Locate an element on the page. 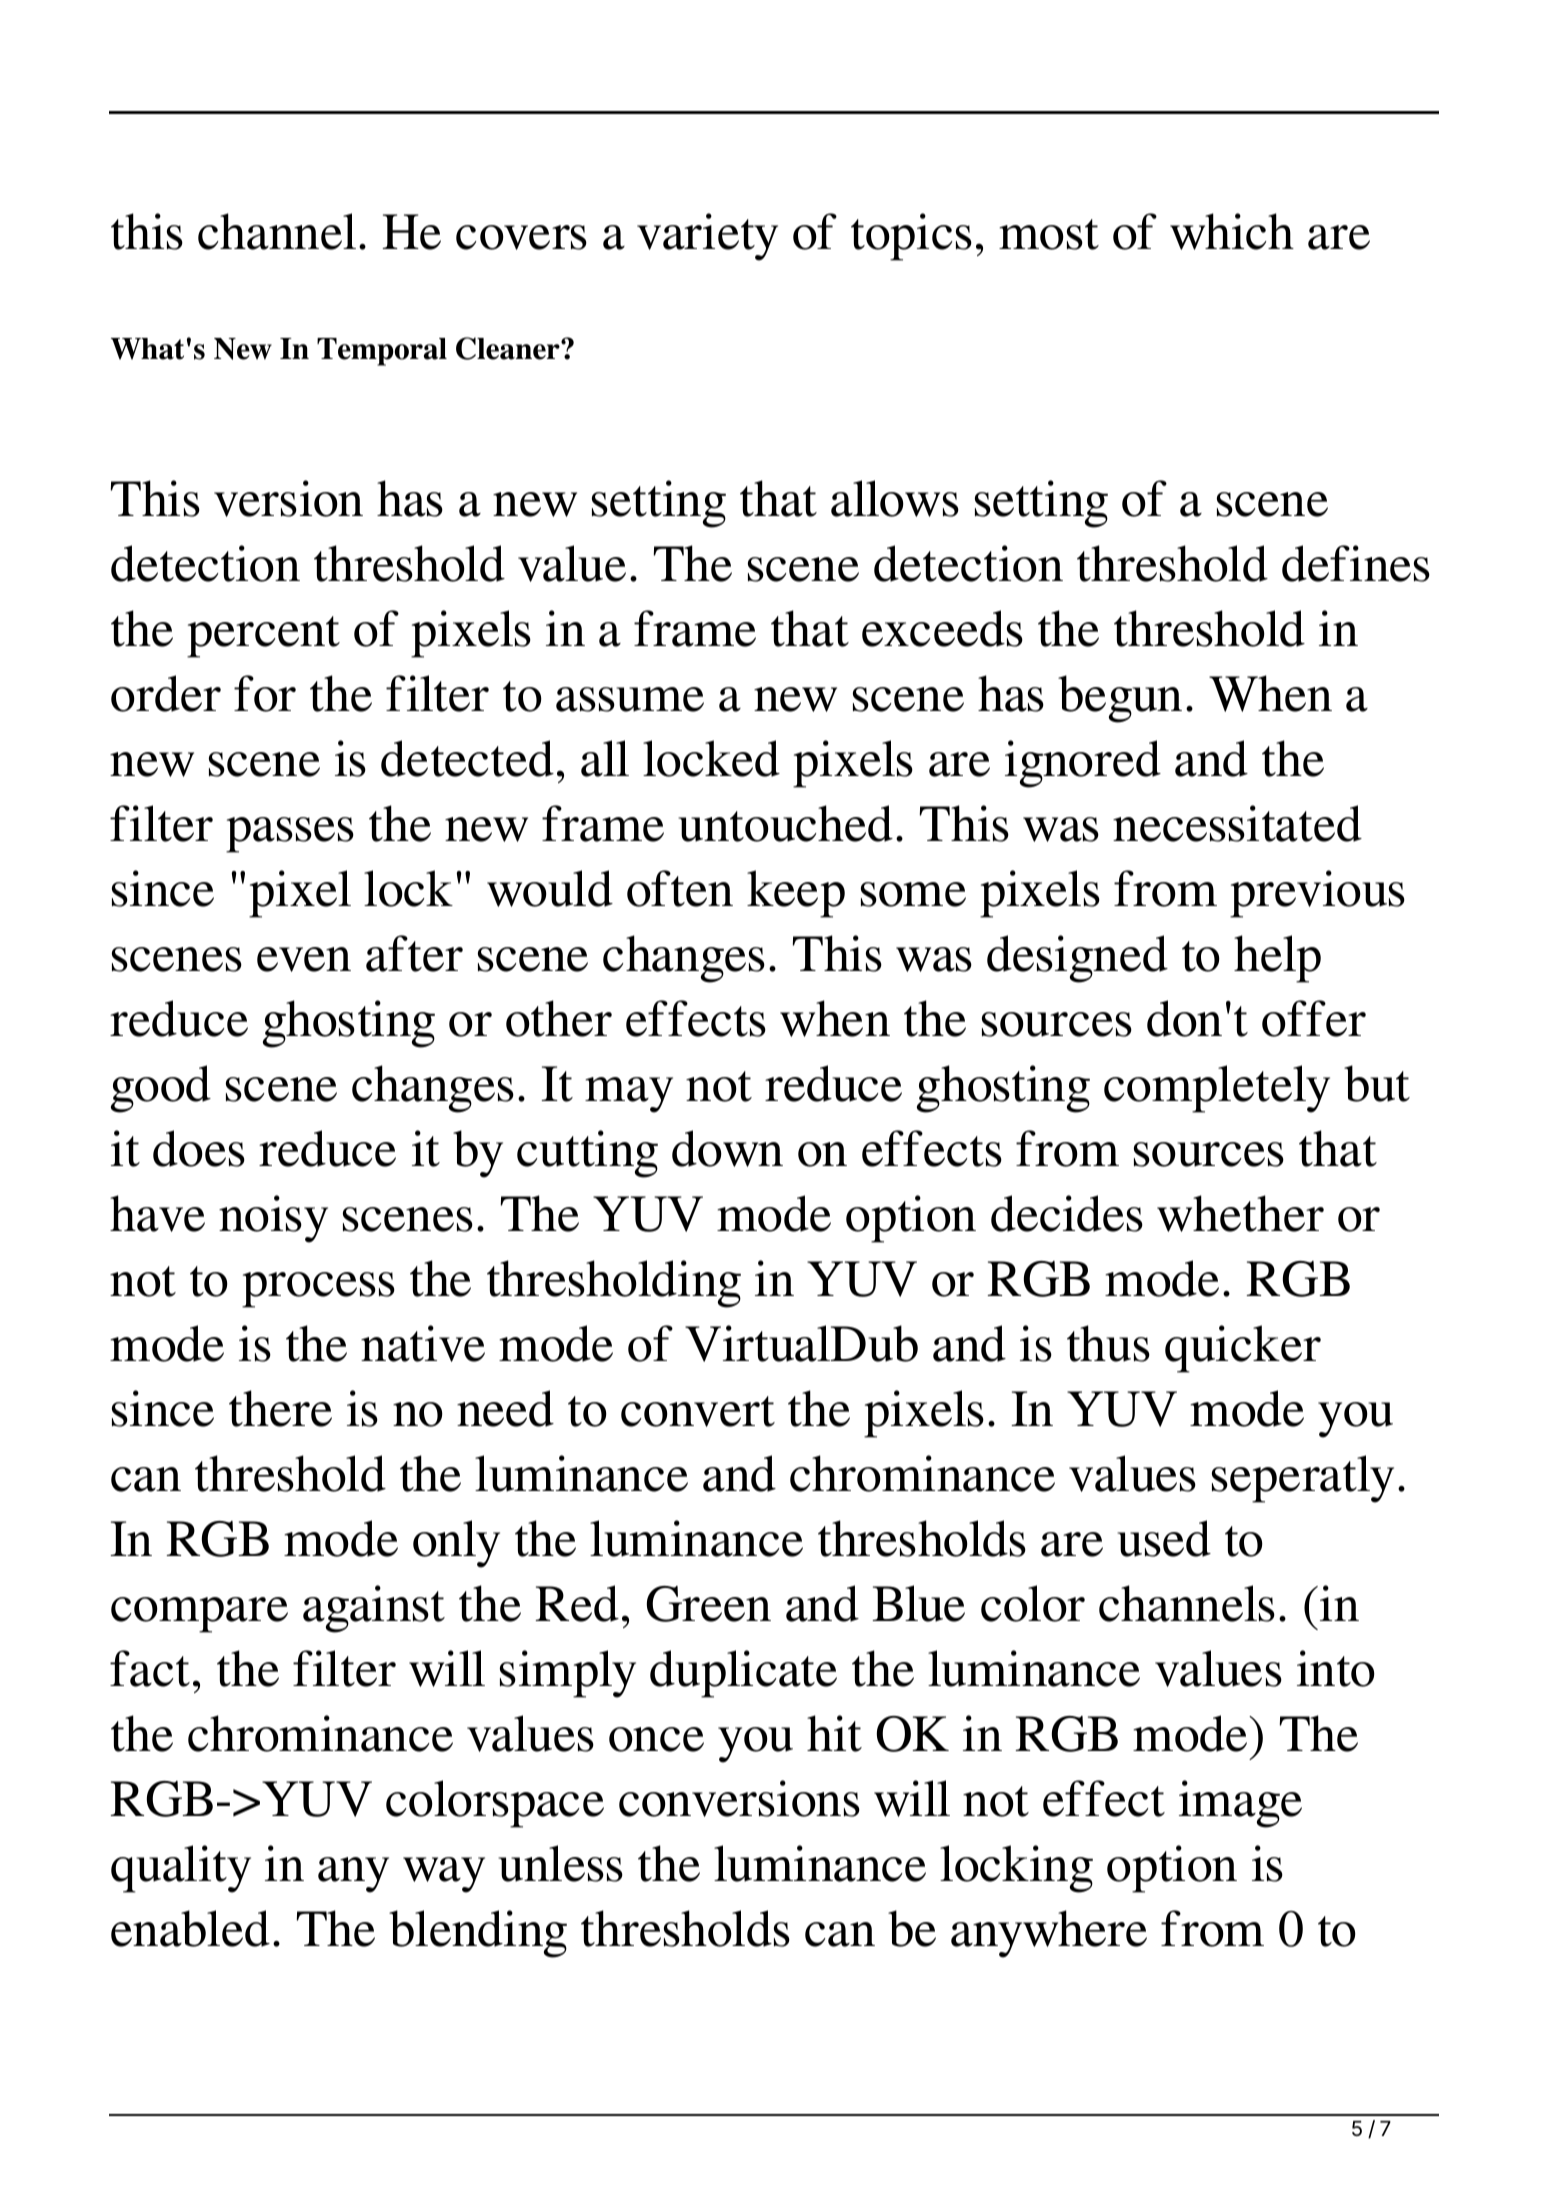  quality is located at coordinates (181, 1869).
